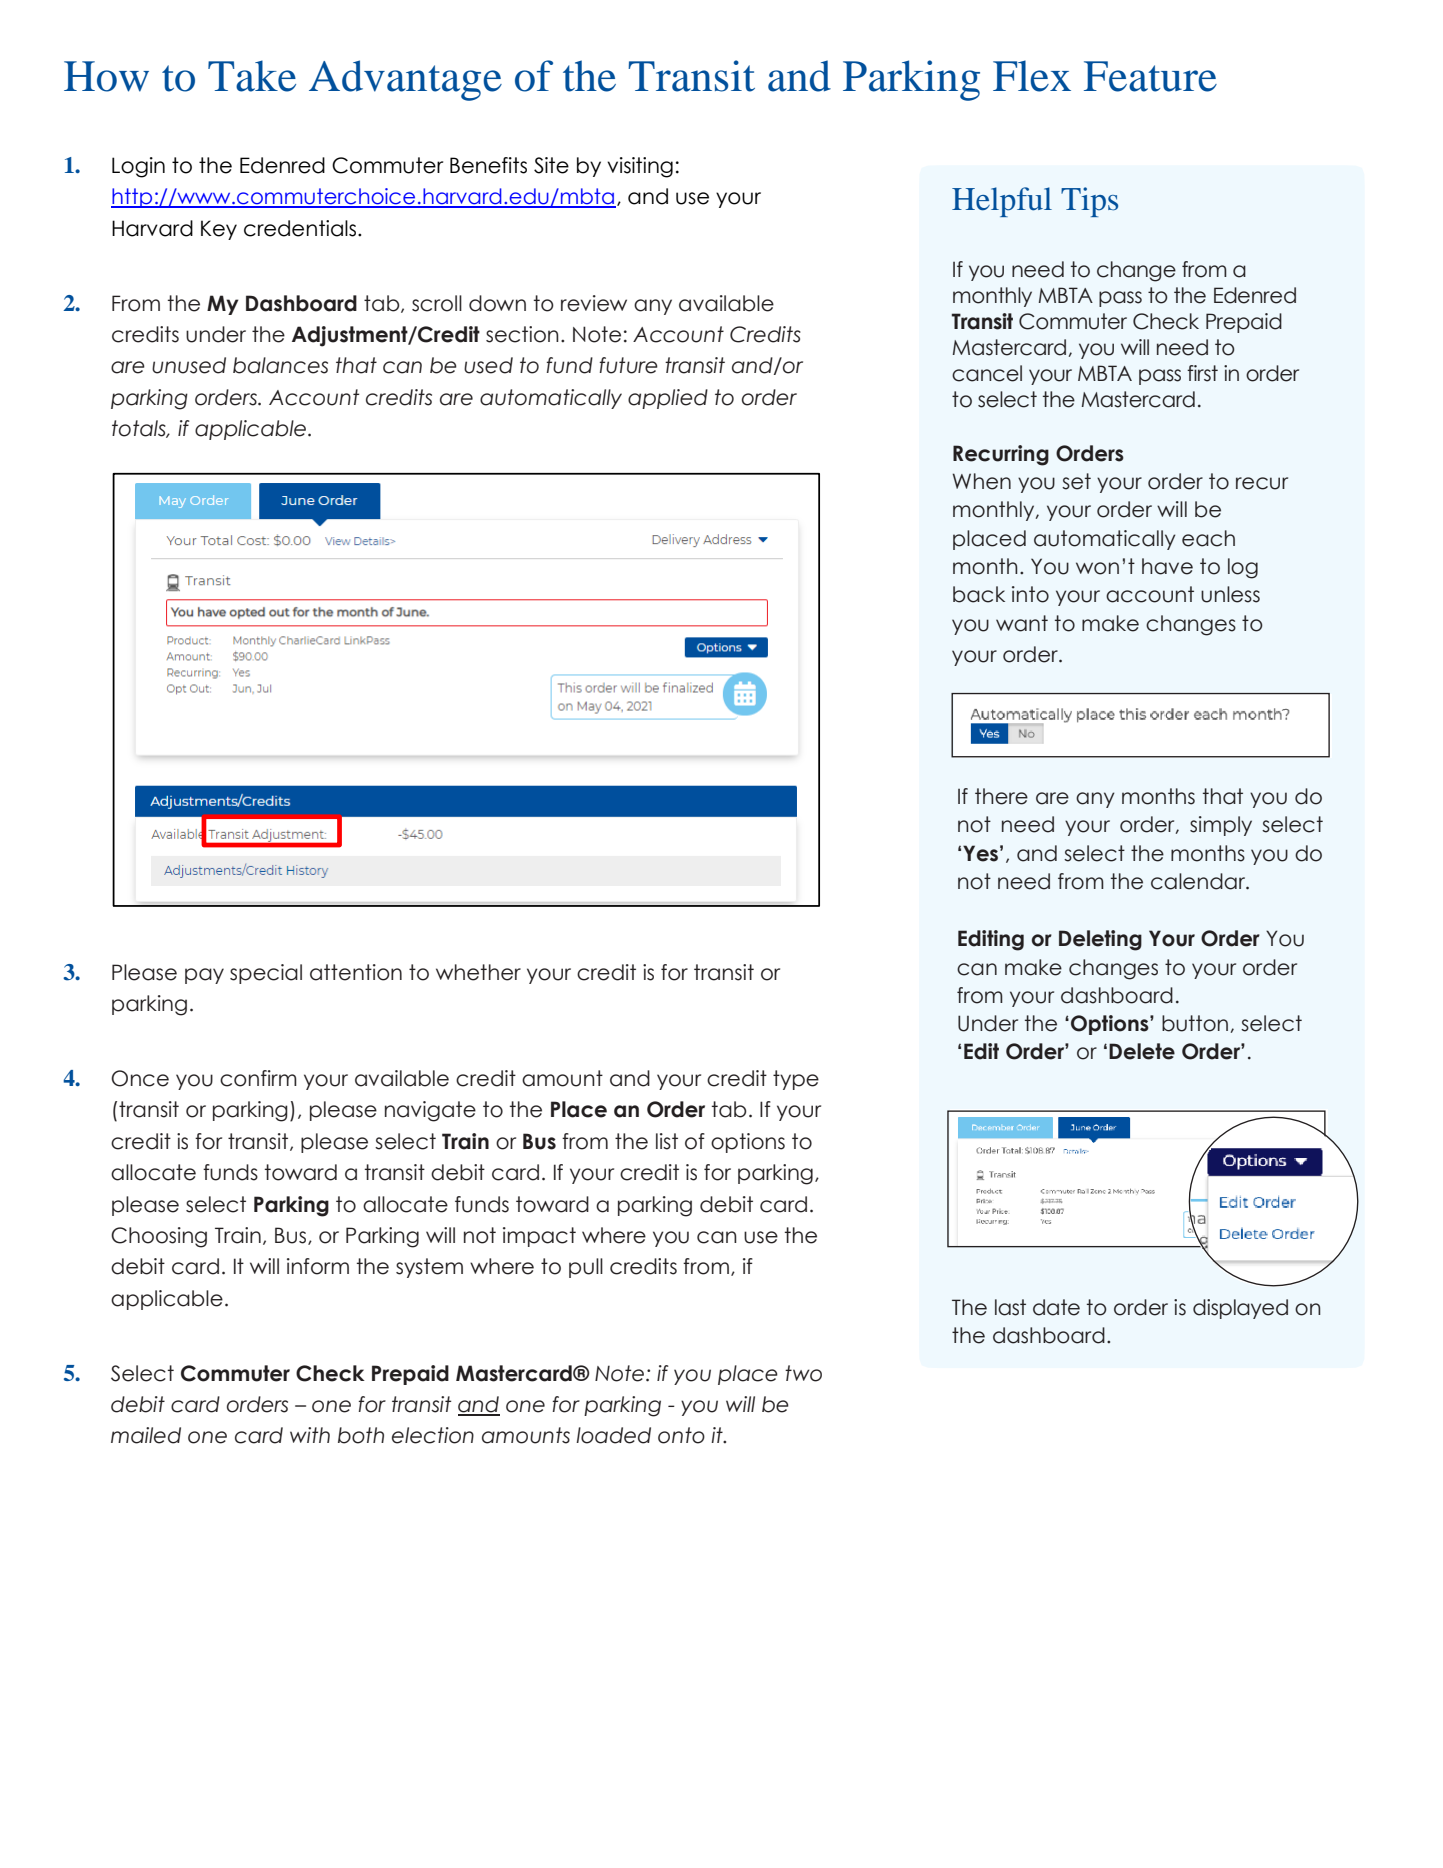 Image resolution: width=1443 pixels, height=1868 pixels. What do you see at coordinates (1221, 826) in the screenshot?
I see `simply` at bounding box center [1221, 826].
